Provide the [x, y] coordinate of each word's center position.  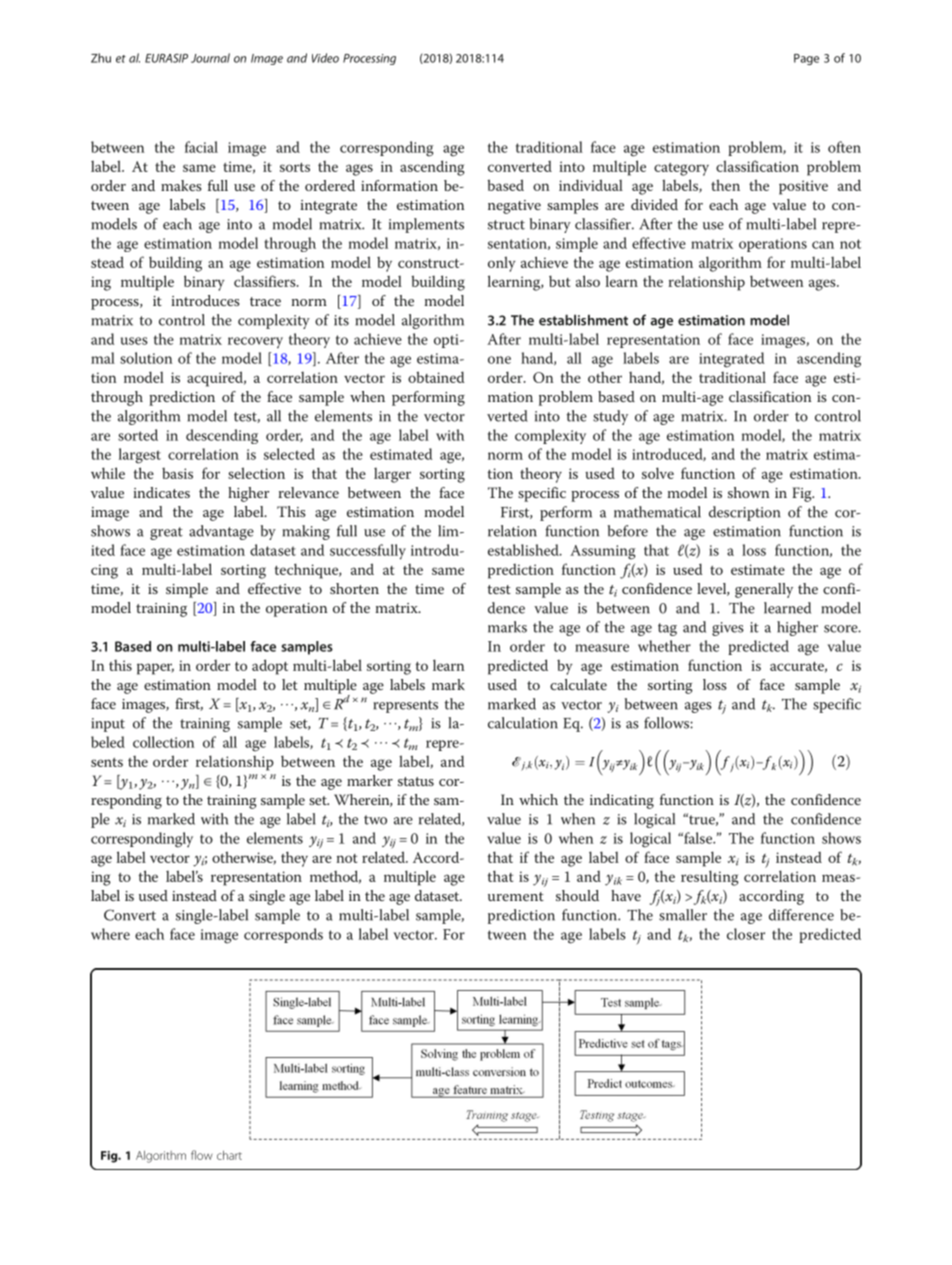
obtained [436, 377]
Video [325, 58]
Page [806, 59]
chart [229, 1155]
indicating [622, 801]
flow [202, 1155]
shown [748, 492]
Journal [210, 58]
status [416, 781]
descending [222, 436]
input [108, 725]
